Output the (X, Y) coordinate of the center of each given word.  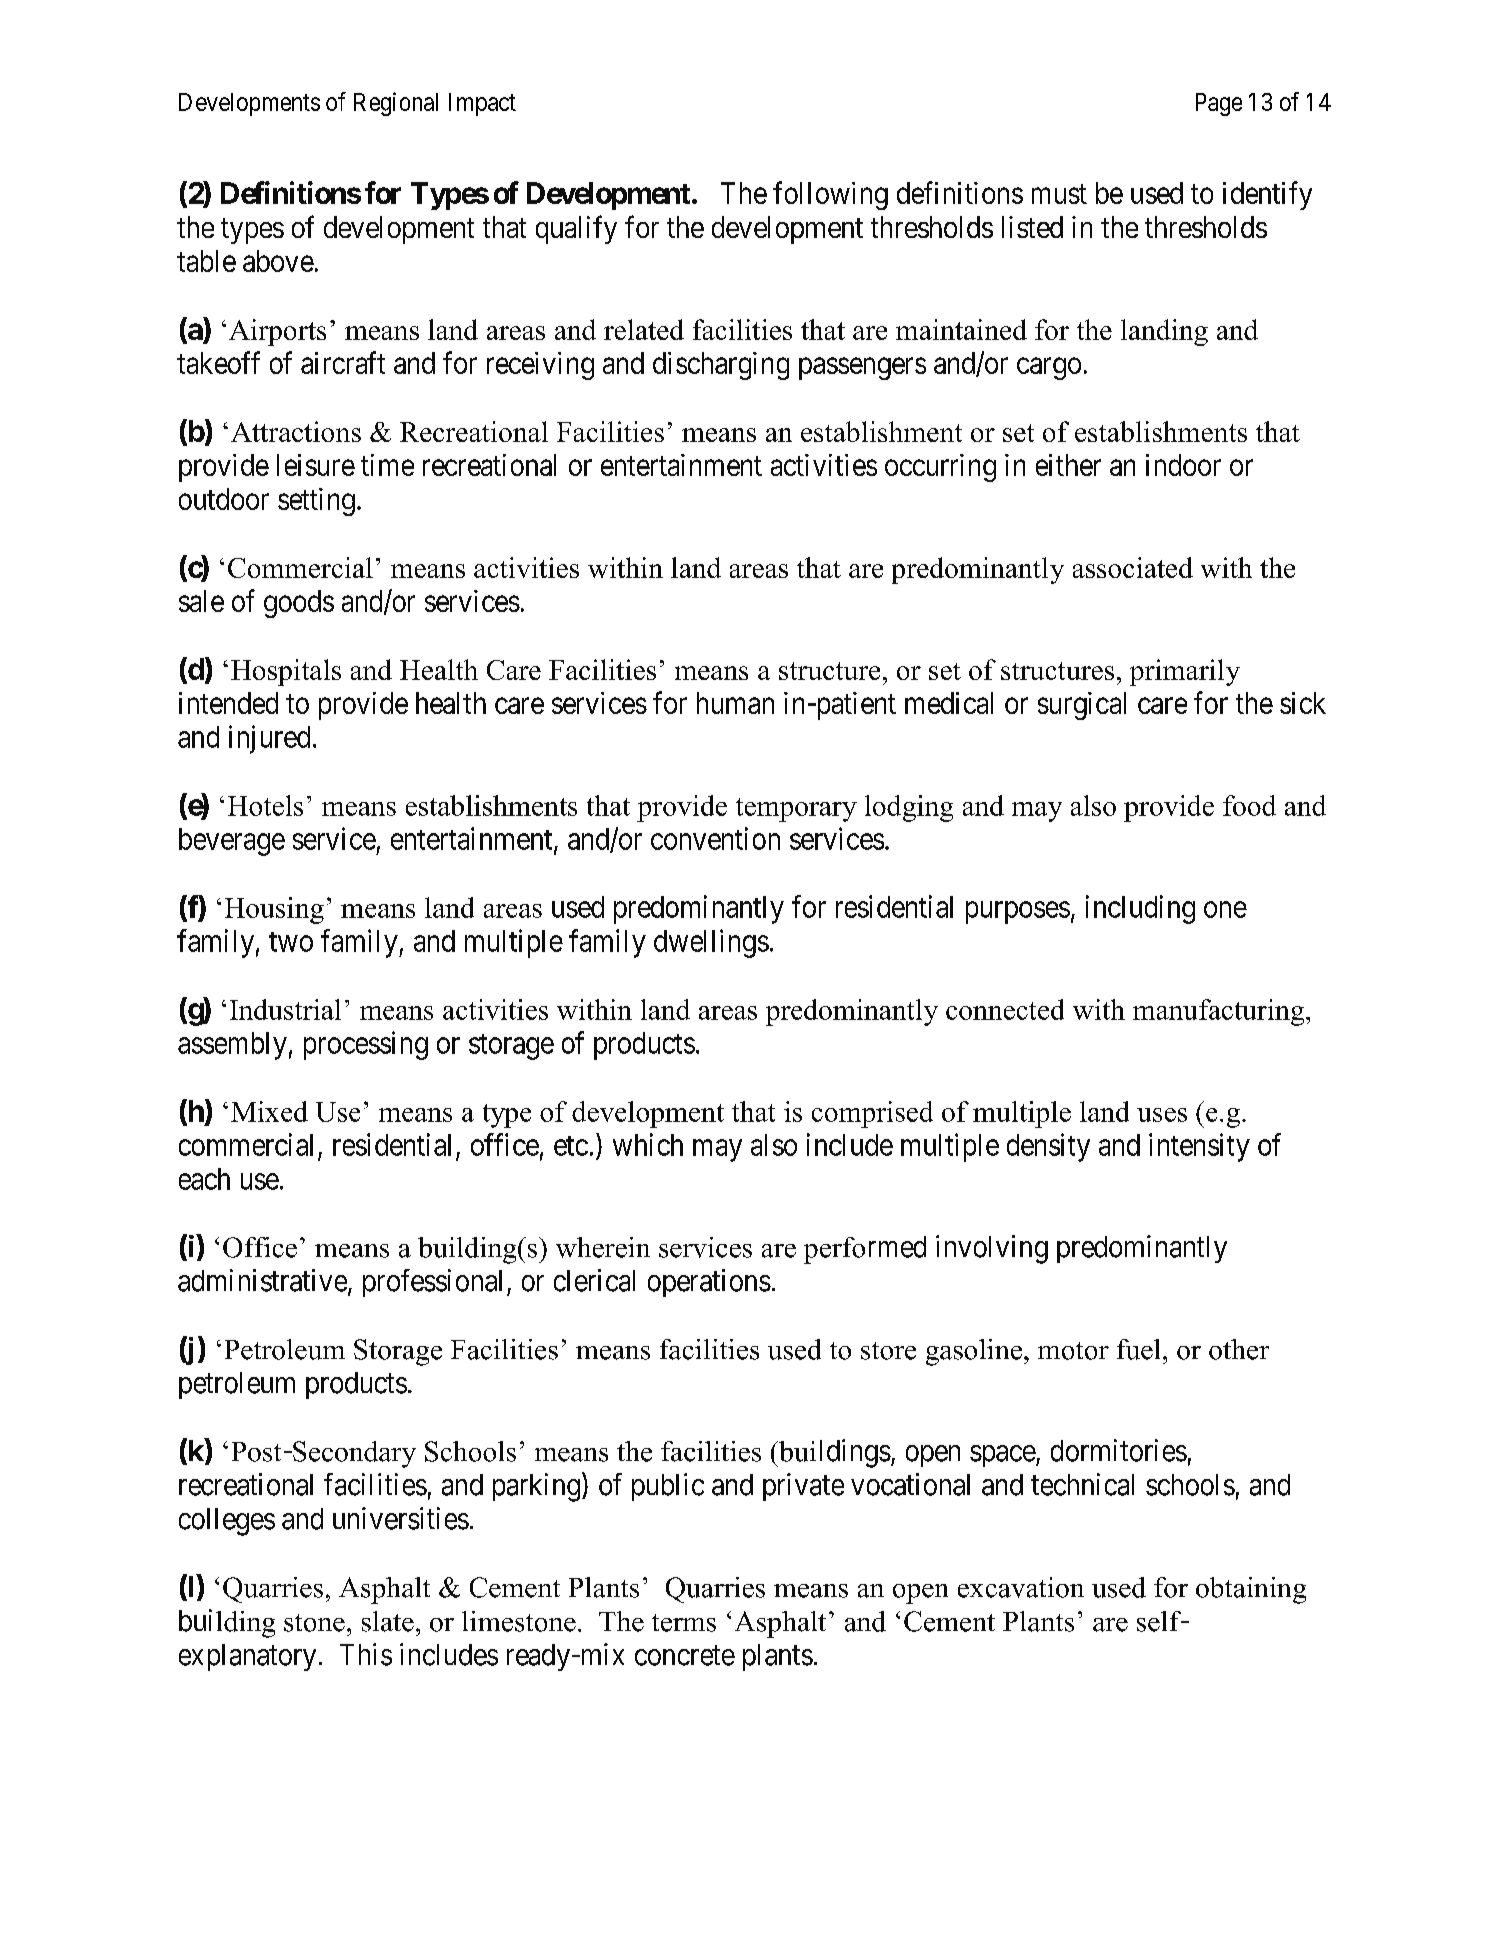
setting (316, 502)
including (1140, 909)
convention (715, 838)
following (830, 195)
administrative (262, 1280)
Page (1219, 104)
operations (709, 1283)
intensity (1199, 1147)
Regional (396, 104)
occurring (940, 468)
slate (388, 1621)
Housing (274, 910)
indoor (1183, 465)
